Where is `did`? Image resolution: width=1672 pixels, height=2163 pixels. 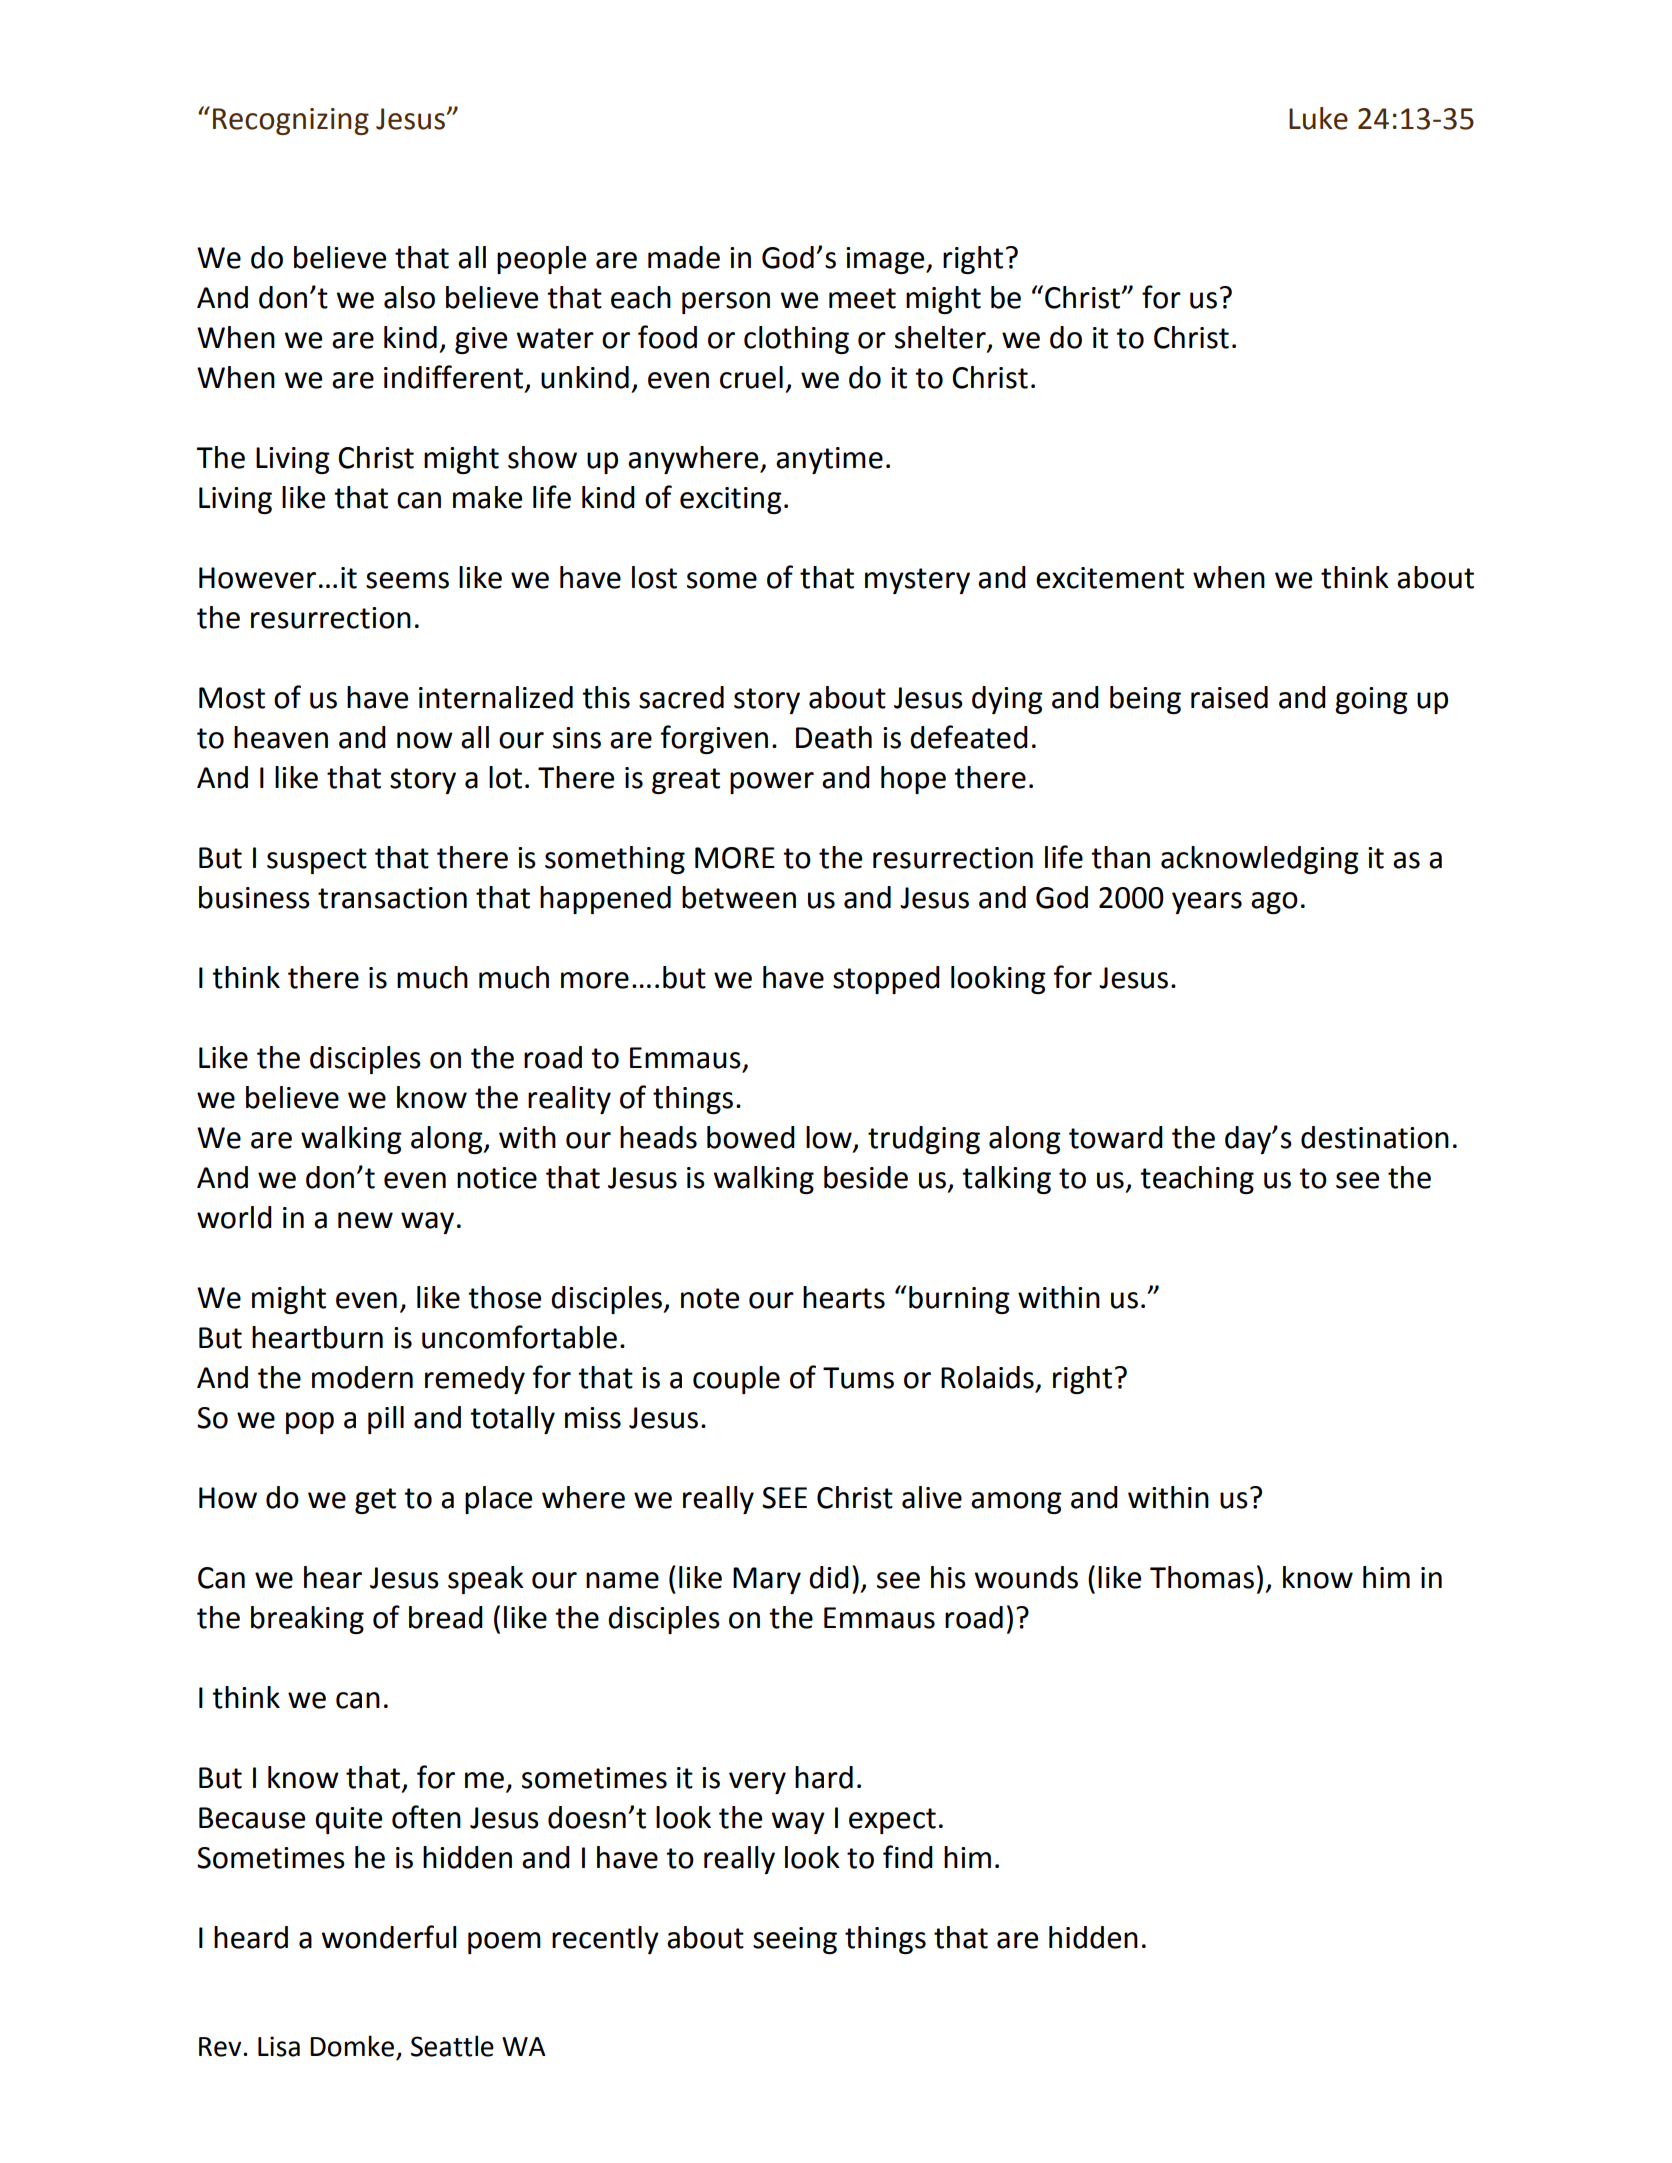 did is located at coordinates (829, 1577).
